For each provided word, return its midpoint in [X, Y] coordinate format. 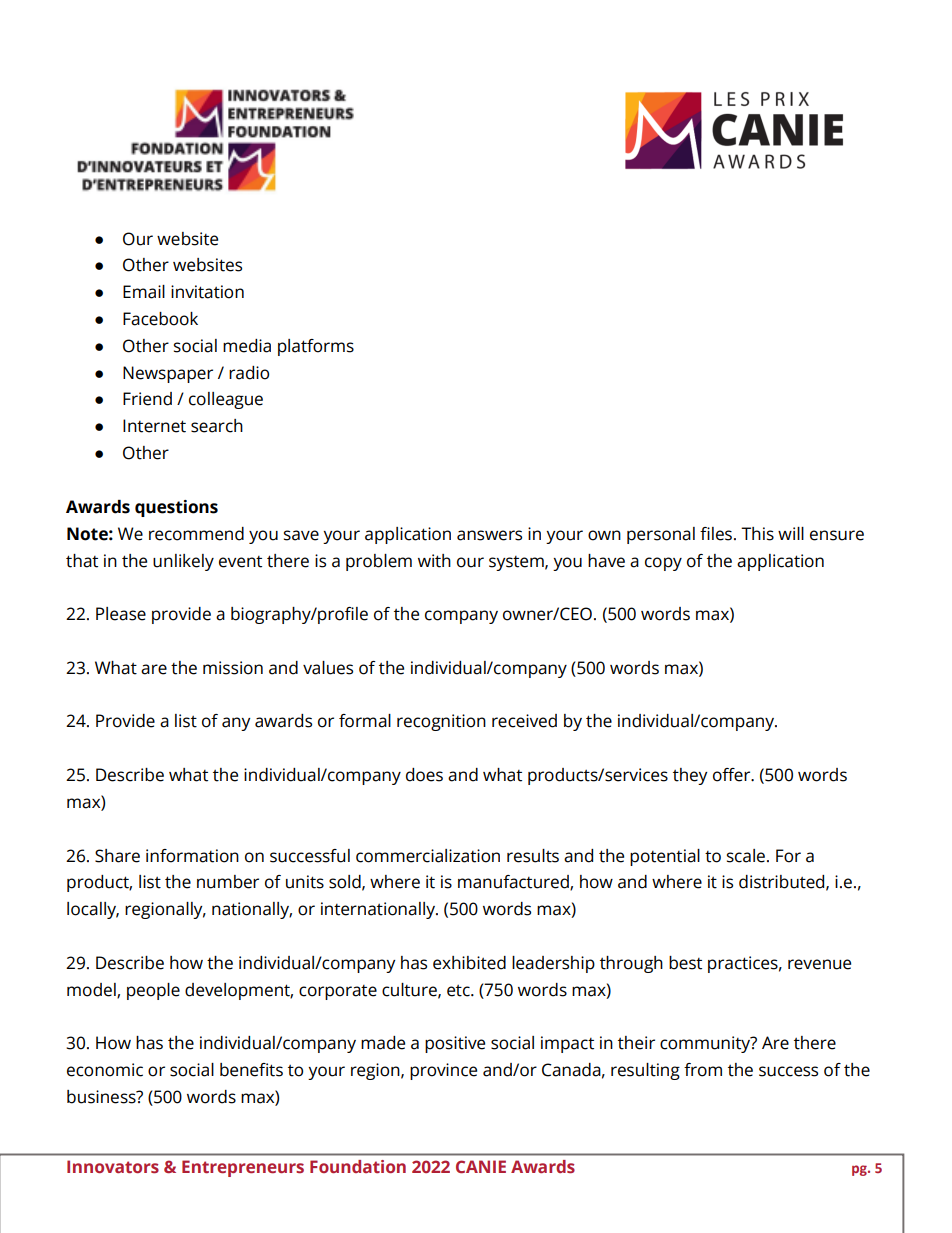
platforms [316, 347]
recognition [441, 722]
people [153, 991]
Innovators [113, 1167]
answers [489, 535]
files [717, 534]
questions [176, 508]
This [757, 534]
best [685, 963]
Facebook [160, 319]
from [703, 1070]
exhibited [469, 963]
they [690, 776]
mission [233, 668]
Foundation [358, 1166]
